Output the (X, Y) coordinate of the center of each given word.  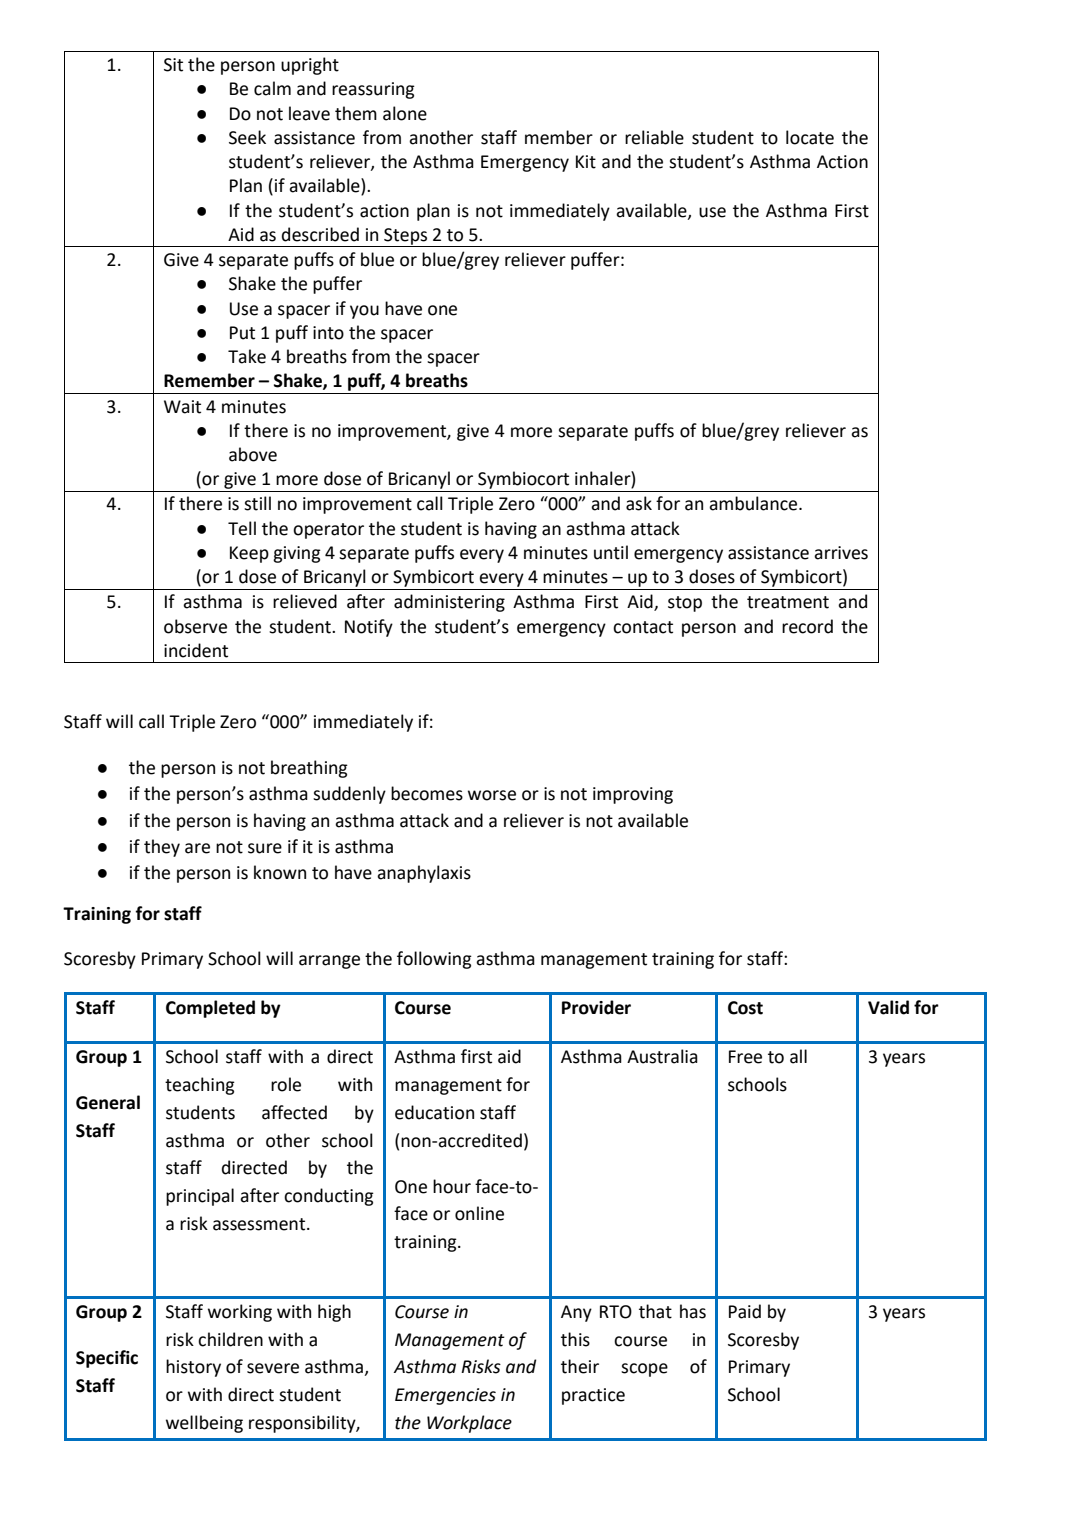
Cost (745, 1008)
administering (449, 603)
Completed (210, 1009)
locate (810, 137)
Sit (173, 65)
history (193, 1368)
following (434, 960)
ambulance (754, 503)
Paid (745, 1311)
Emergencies (445, 1396)
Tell (242, 528)
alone (405, 113)
